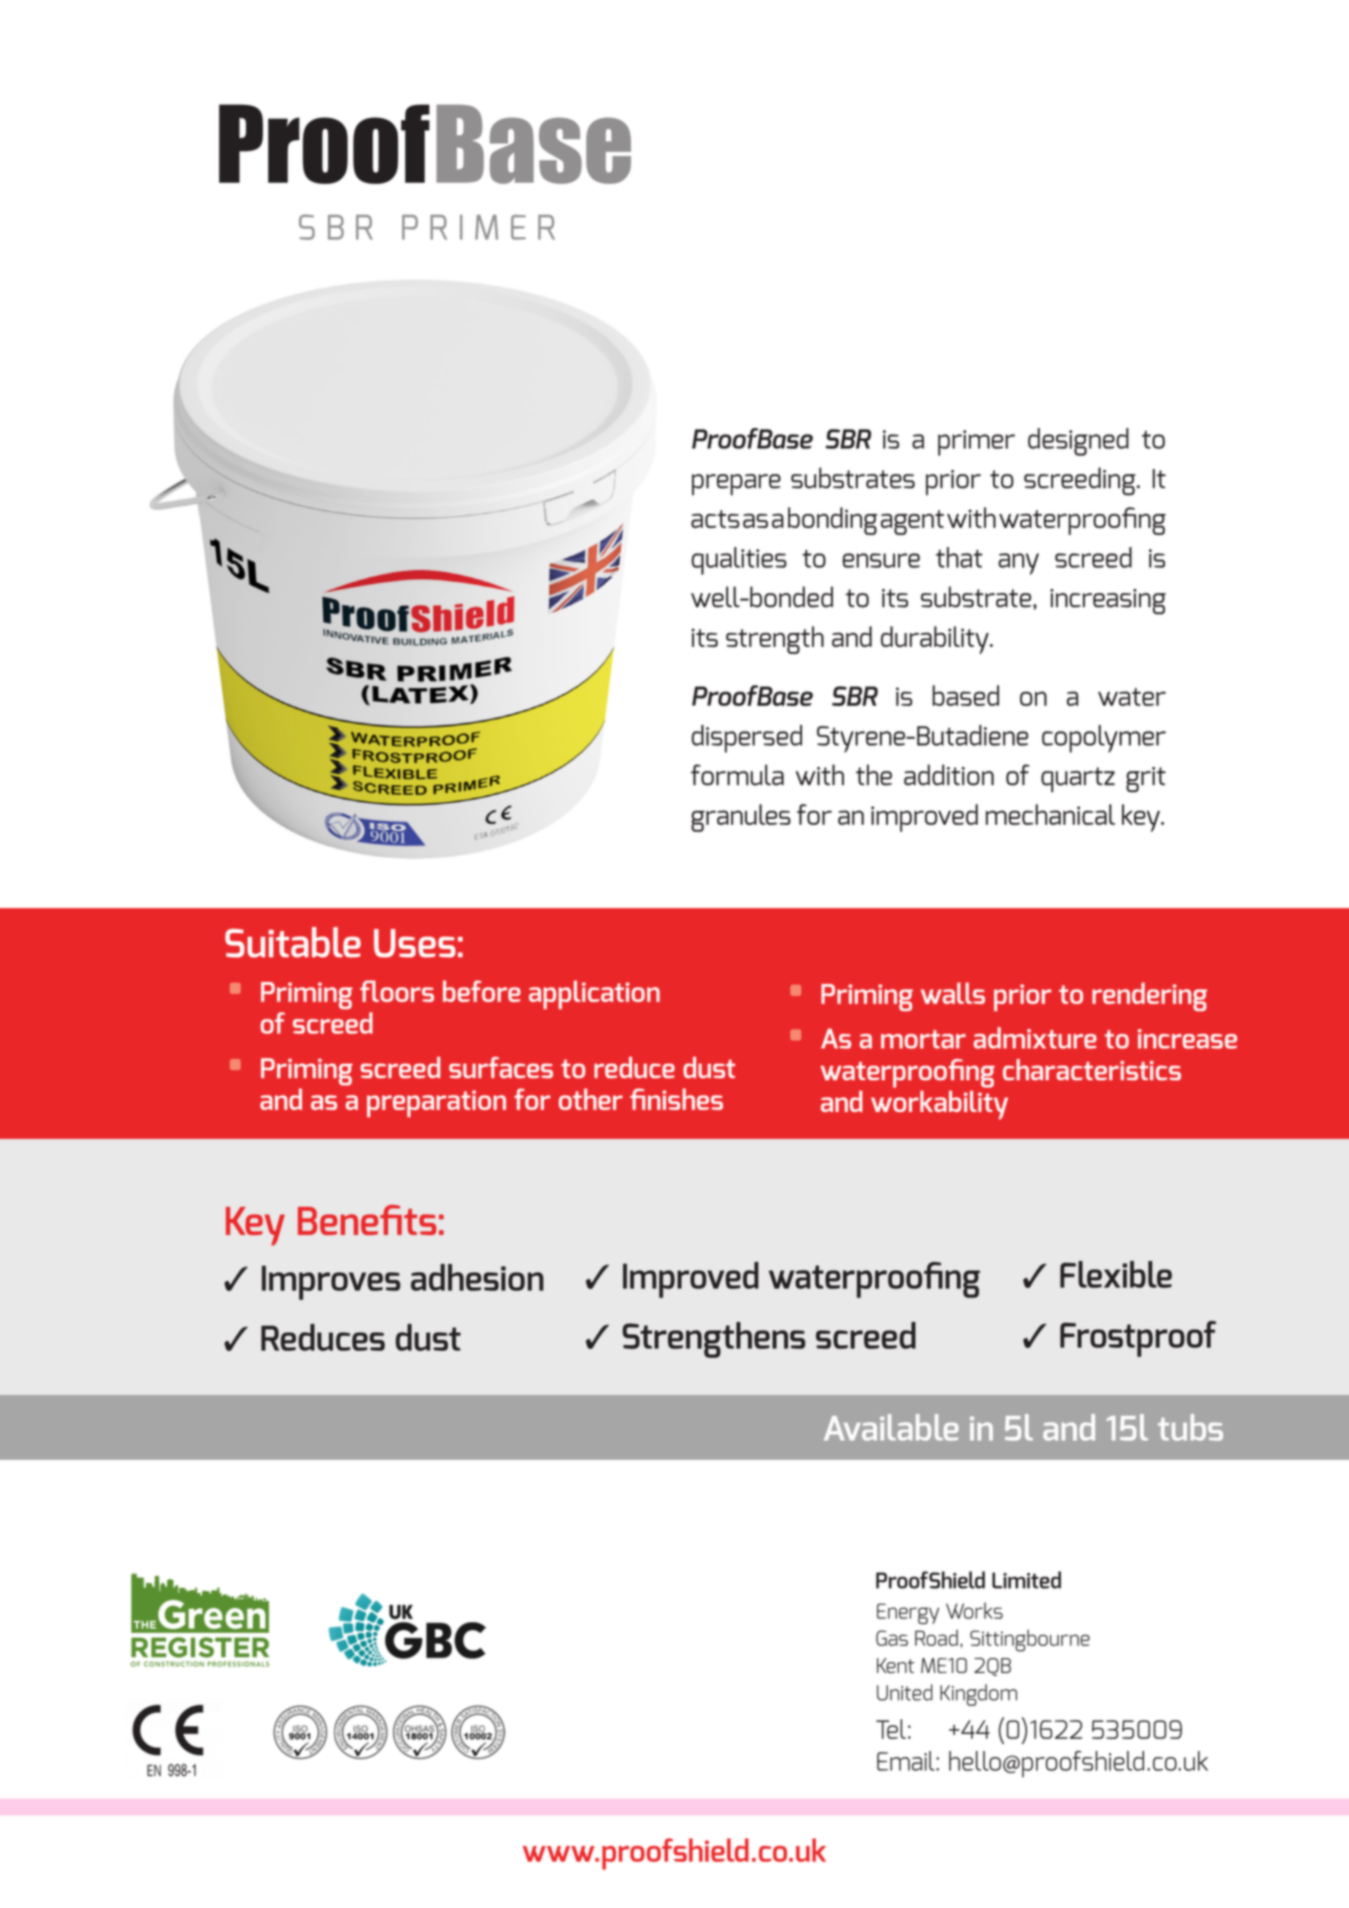 The image size is (1349, 1908). What do you see at coordinates (905, 1692) in the screenshot?
I see `United` at bounding box center [905, 1692].
